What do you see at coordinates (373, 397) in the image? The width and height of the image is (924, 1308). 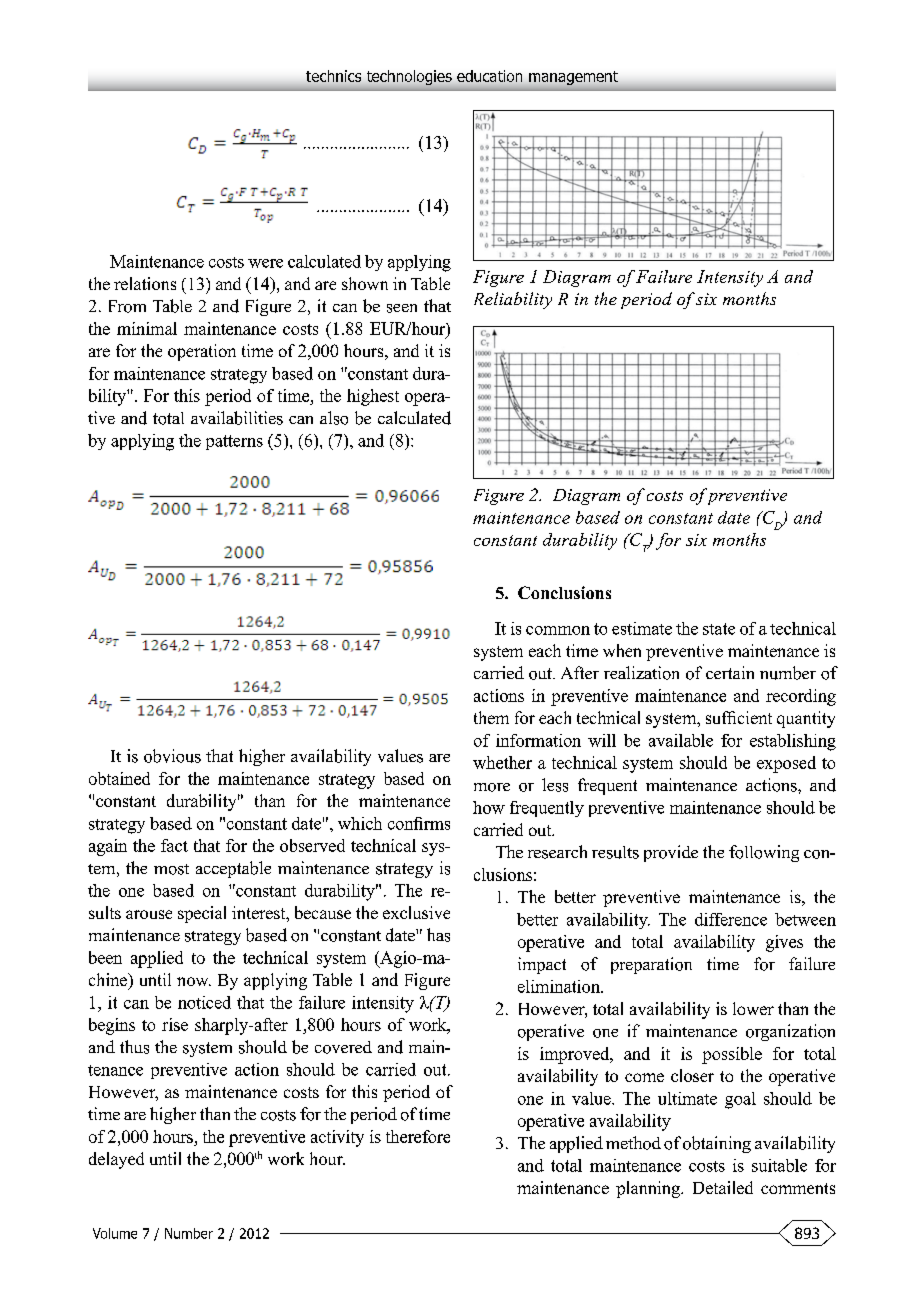 I see `highest` at bounding box center [373, 397].
